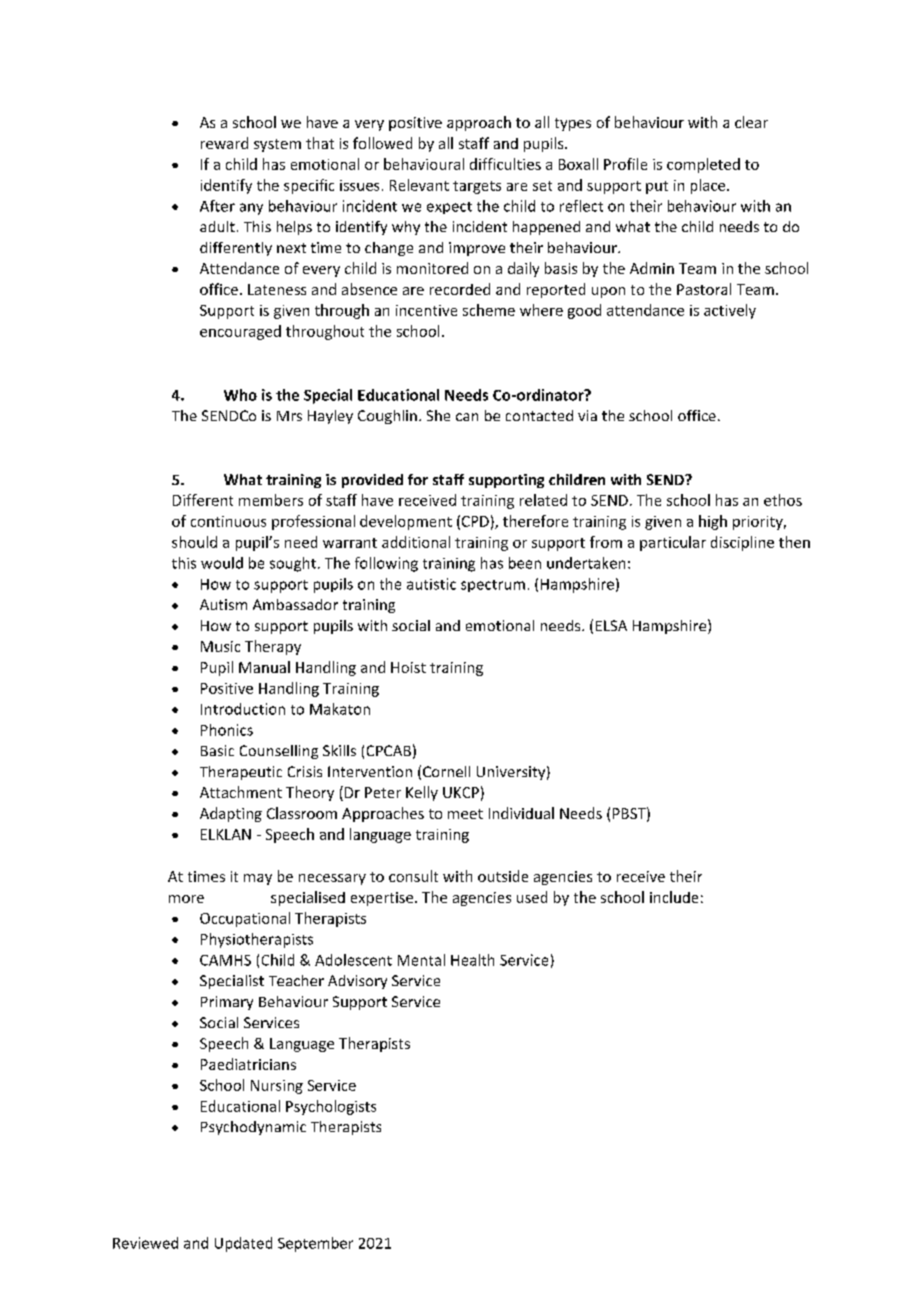 This page has width=924, height=1308. I want to click on Psychologists, so click(331, 1107).
